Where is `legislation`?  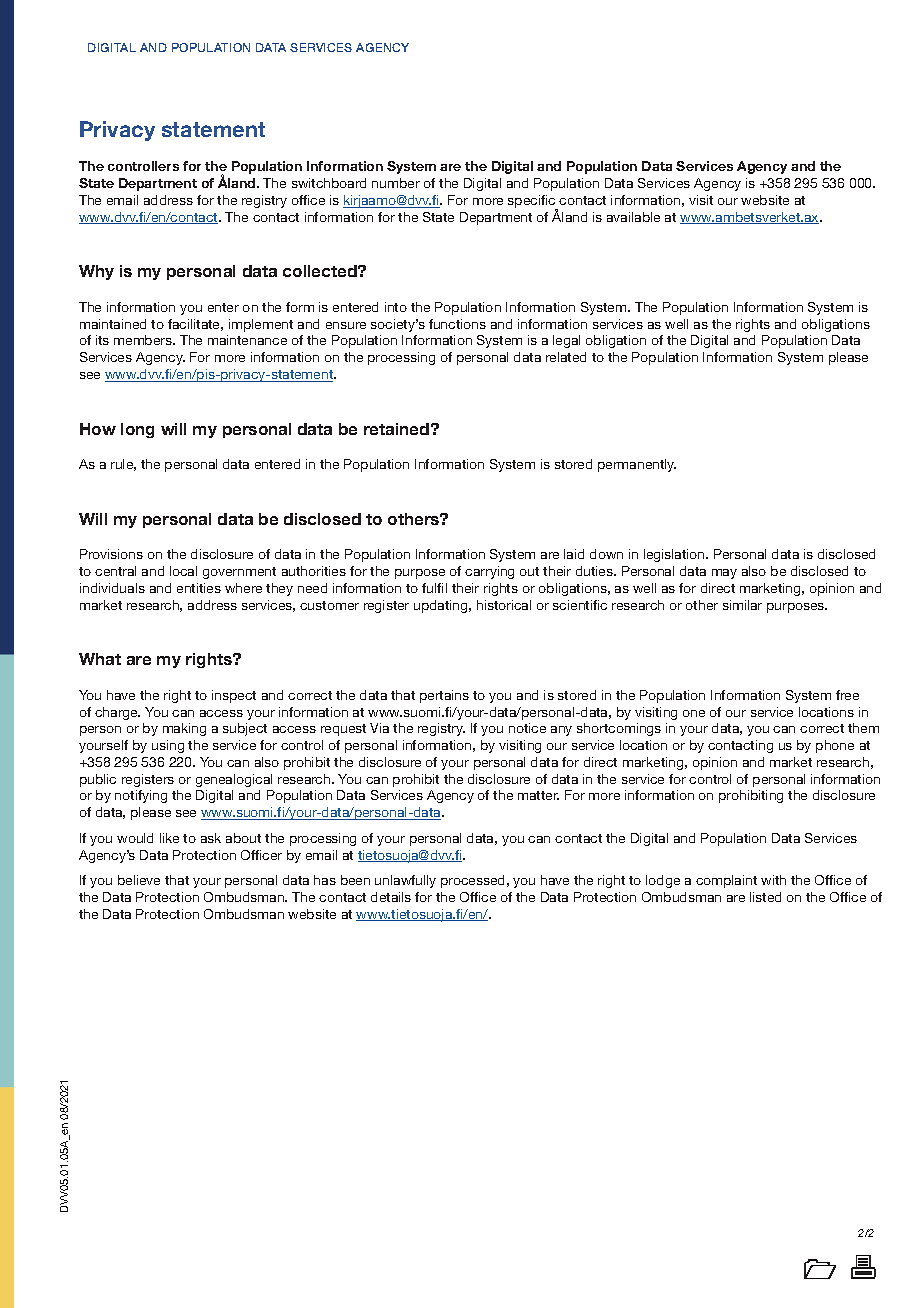
legislation is located at coordinates (675, 555).
